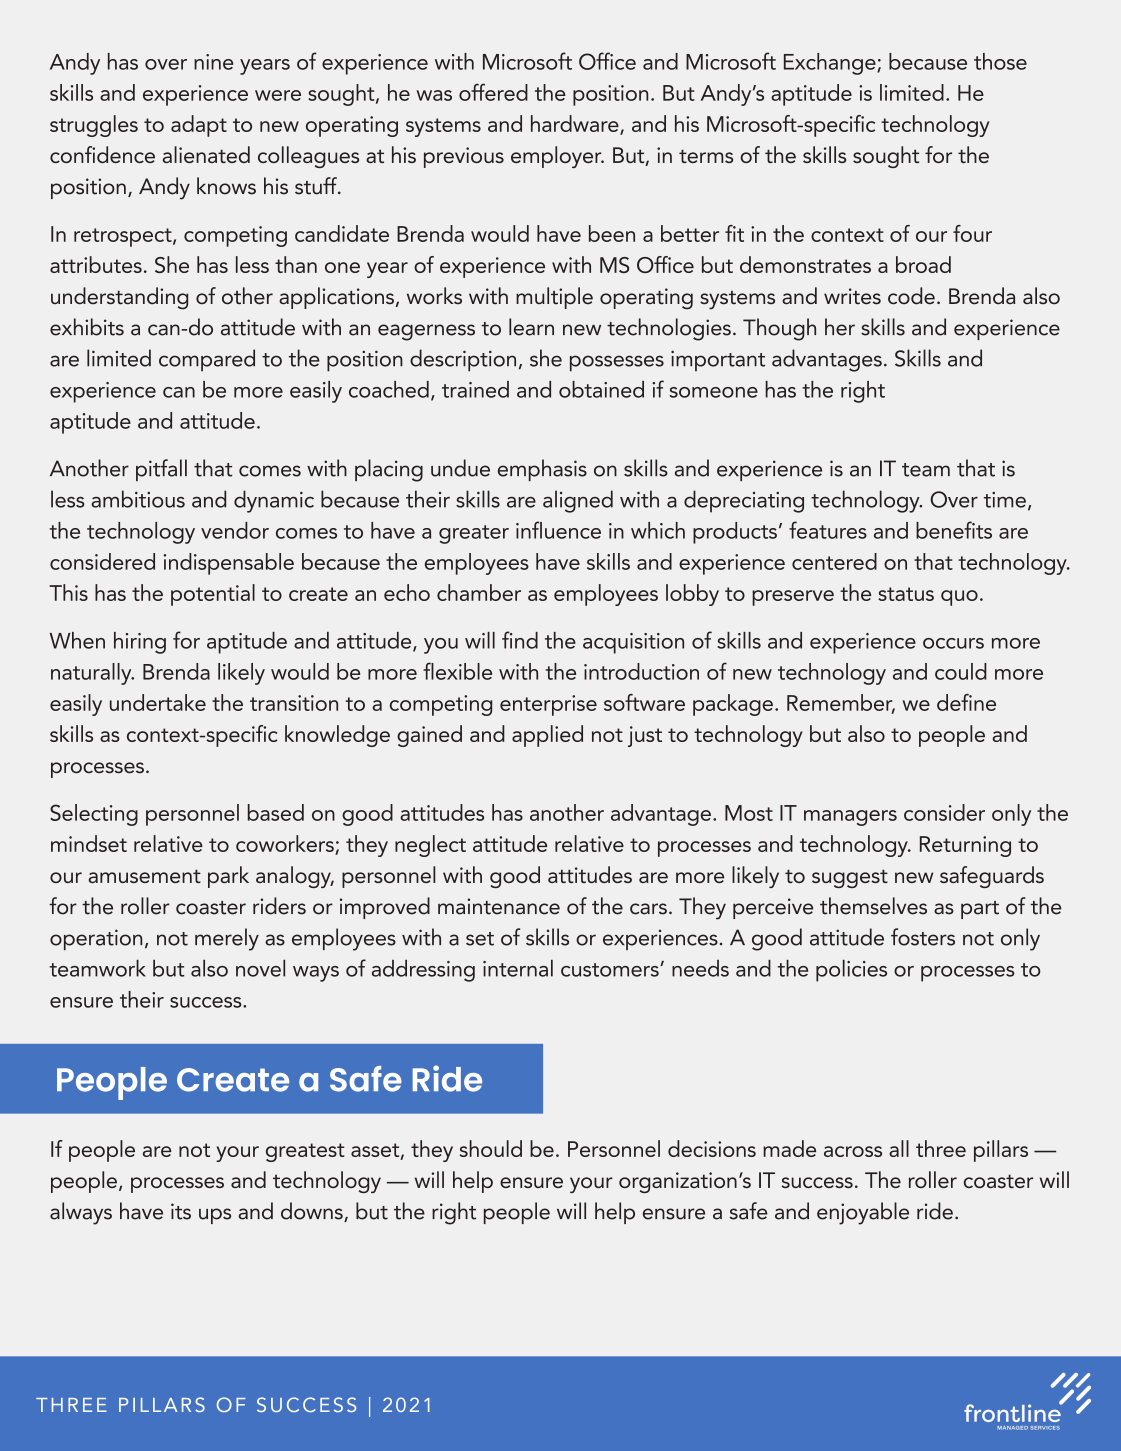 This page has height=1451, width=1121. What do you see at coordinates (953, 643) in the page?
I see `occurs` at bounding box center [953, 643].
